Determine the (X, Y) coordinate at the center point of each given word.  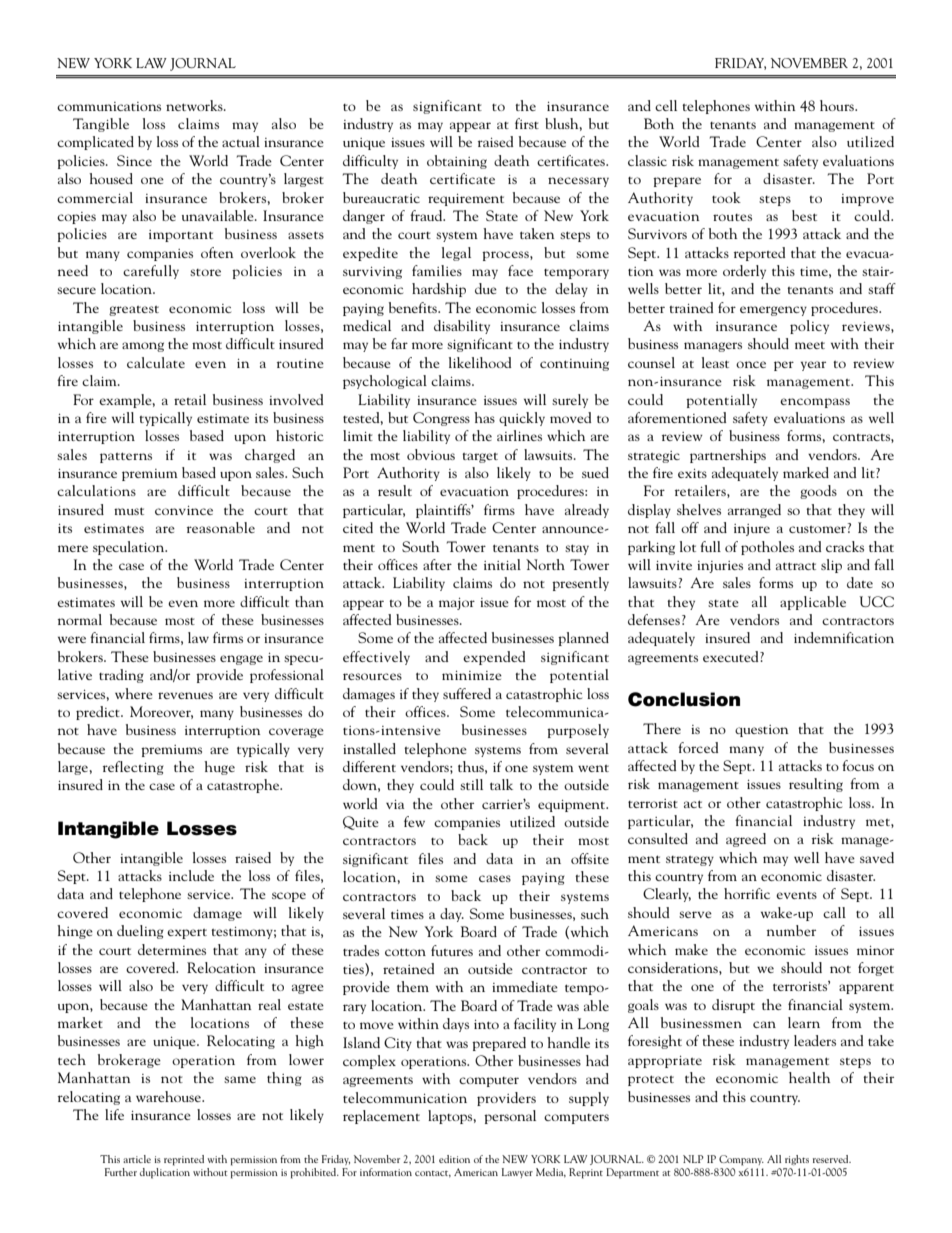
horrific (747, 893)
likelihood (480, 362)
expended (494, 658)
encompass (815, 403)
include (191, 875)
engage (241, 660)
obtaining (457, 162)
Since (134, 160)
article (137, 1159)
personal (510, 1117)
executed (732, 656)
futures (452, 950)
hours (838, 105)
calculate (156, 362)
